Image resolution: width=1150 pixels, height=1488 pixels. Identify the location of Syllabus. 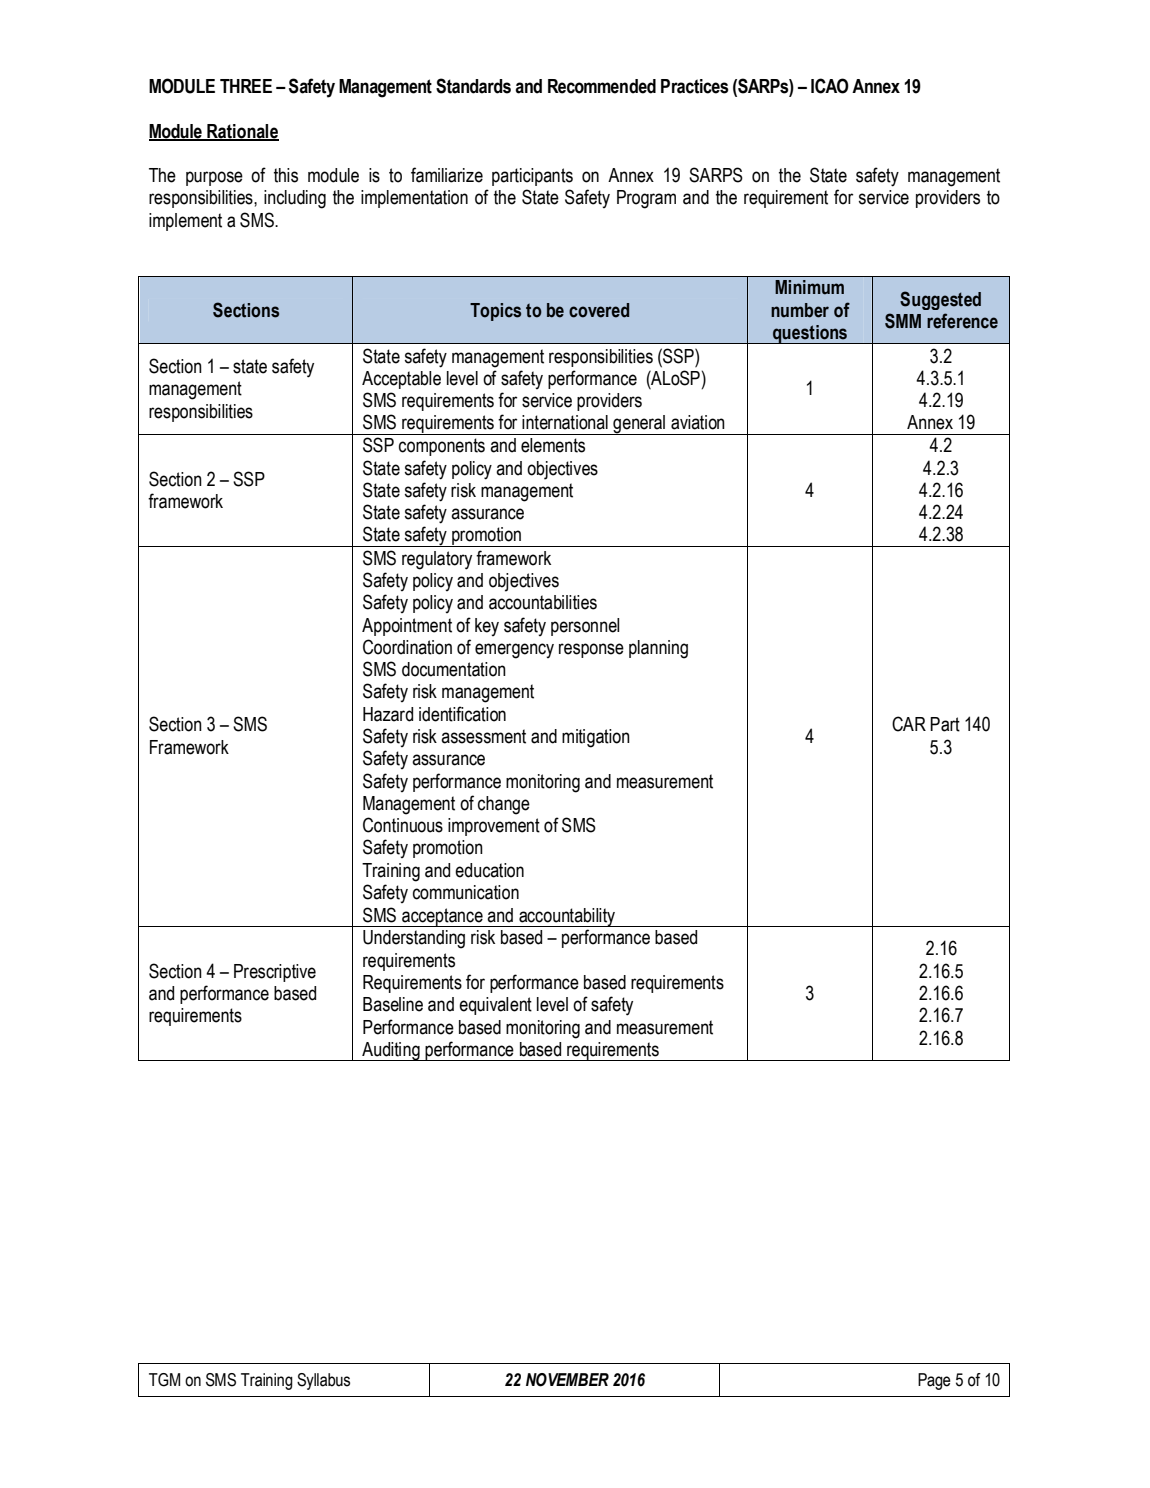
(323, 1381).
